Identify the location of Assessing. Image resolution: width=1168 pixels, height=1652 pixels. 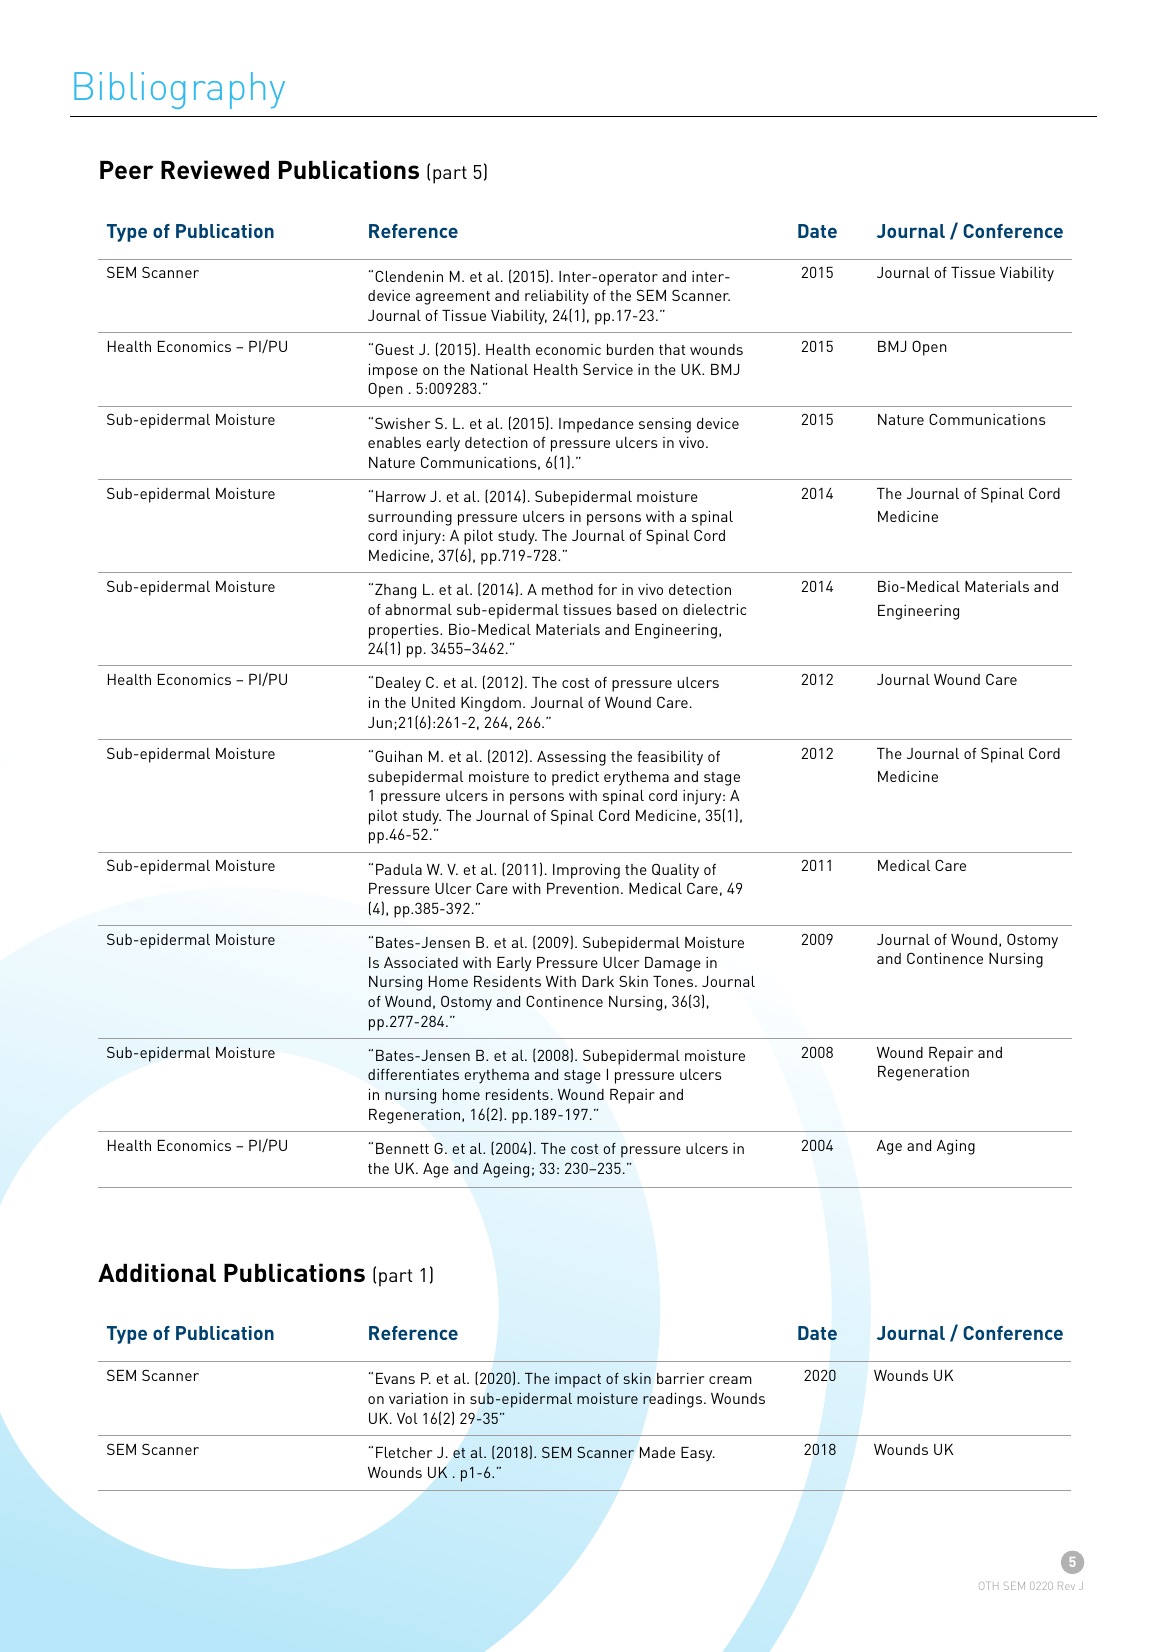
(571, 758).
